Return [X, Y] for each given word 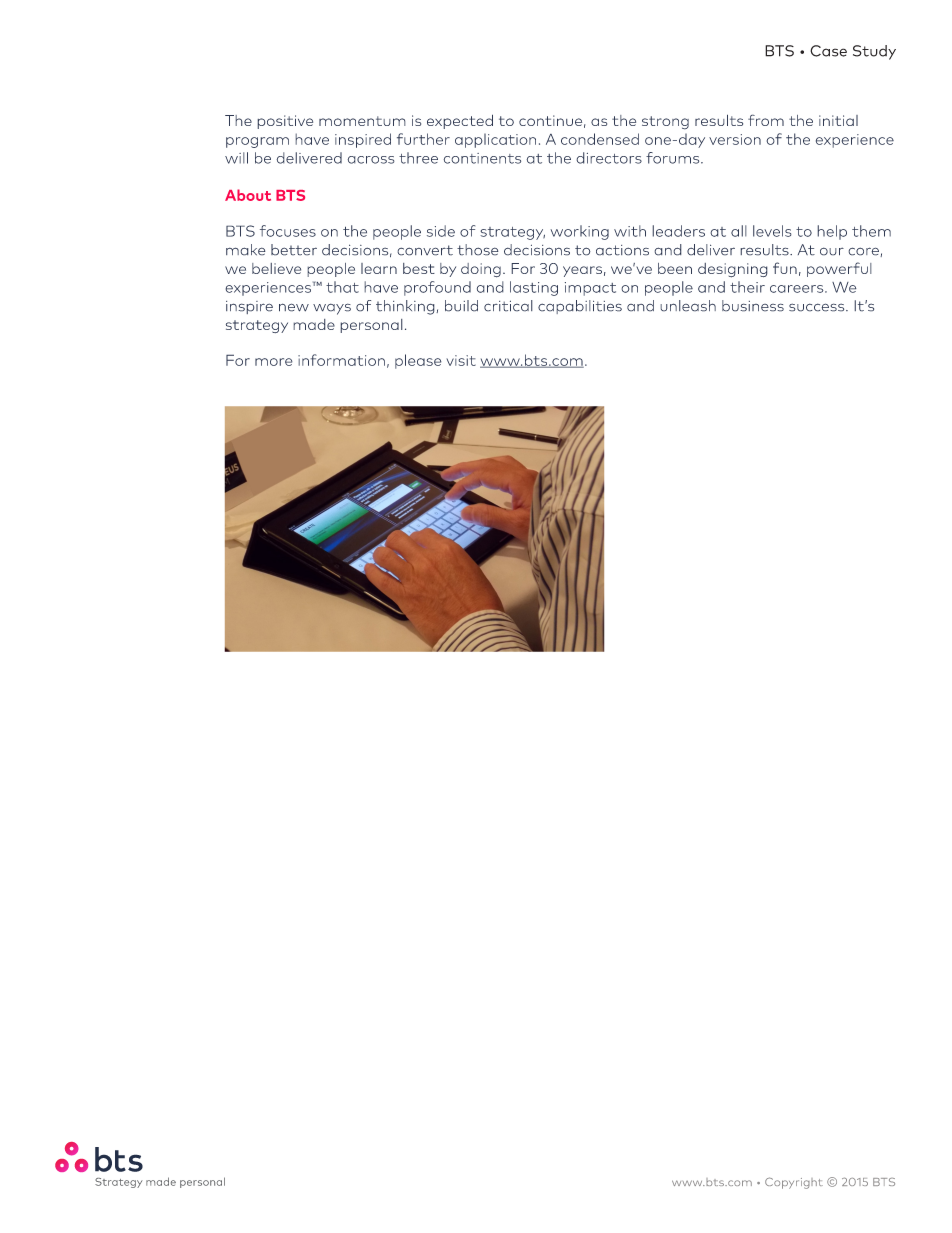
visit [461, 360]
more [274, 362]
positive [285, 122]
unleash [688, 306]
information [341, 360]
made [314, 324]
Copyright [794, 1183]
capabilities [580, 307]
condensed [600, 139]
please [418, 361]
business [753, 306]
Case [828, 51]
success [818, 307]
